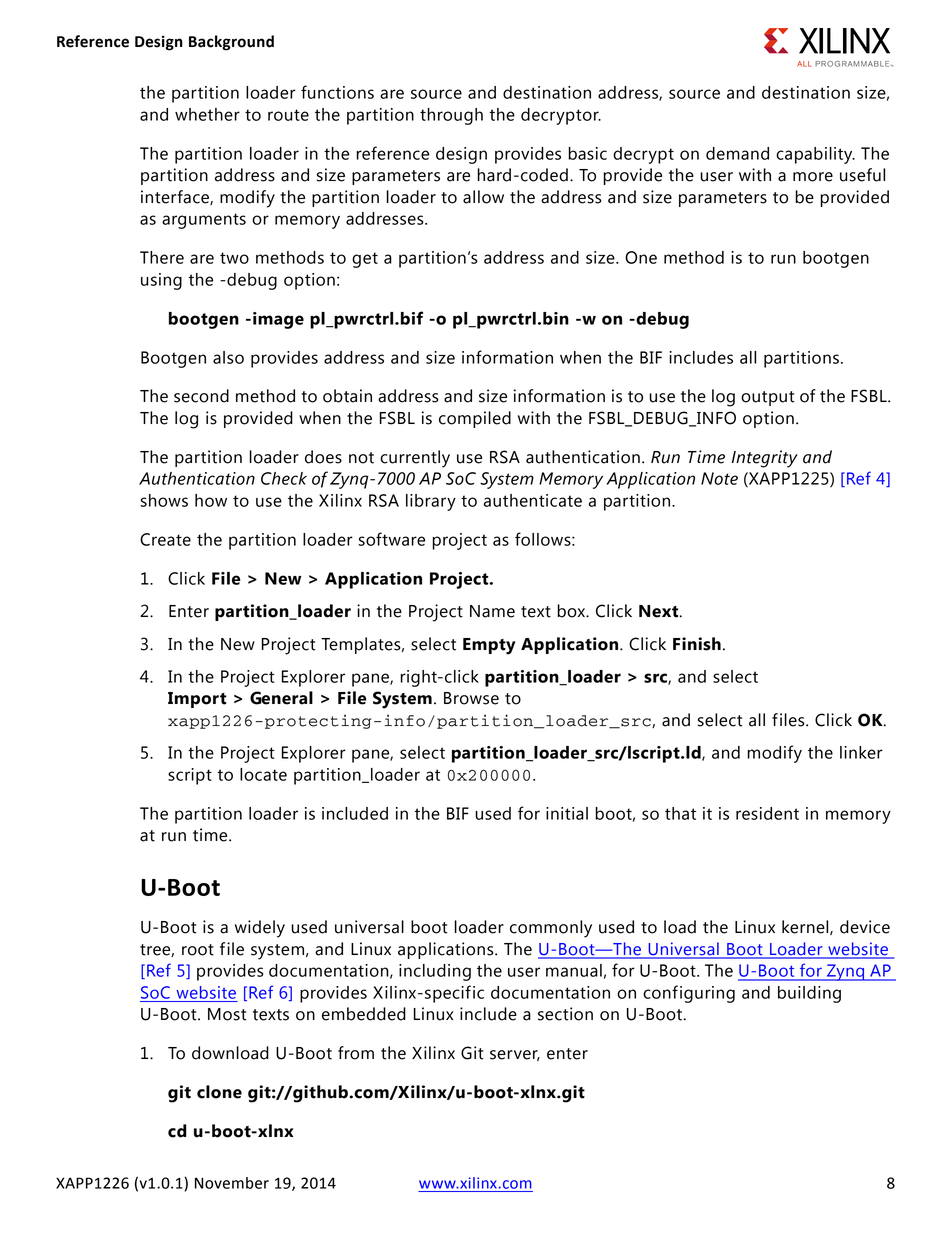  I want to click on widely, so click(260, 929).
